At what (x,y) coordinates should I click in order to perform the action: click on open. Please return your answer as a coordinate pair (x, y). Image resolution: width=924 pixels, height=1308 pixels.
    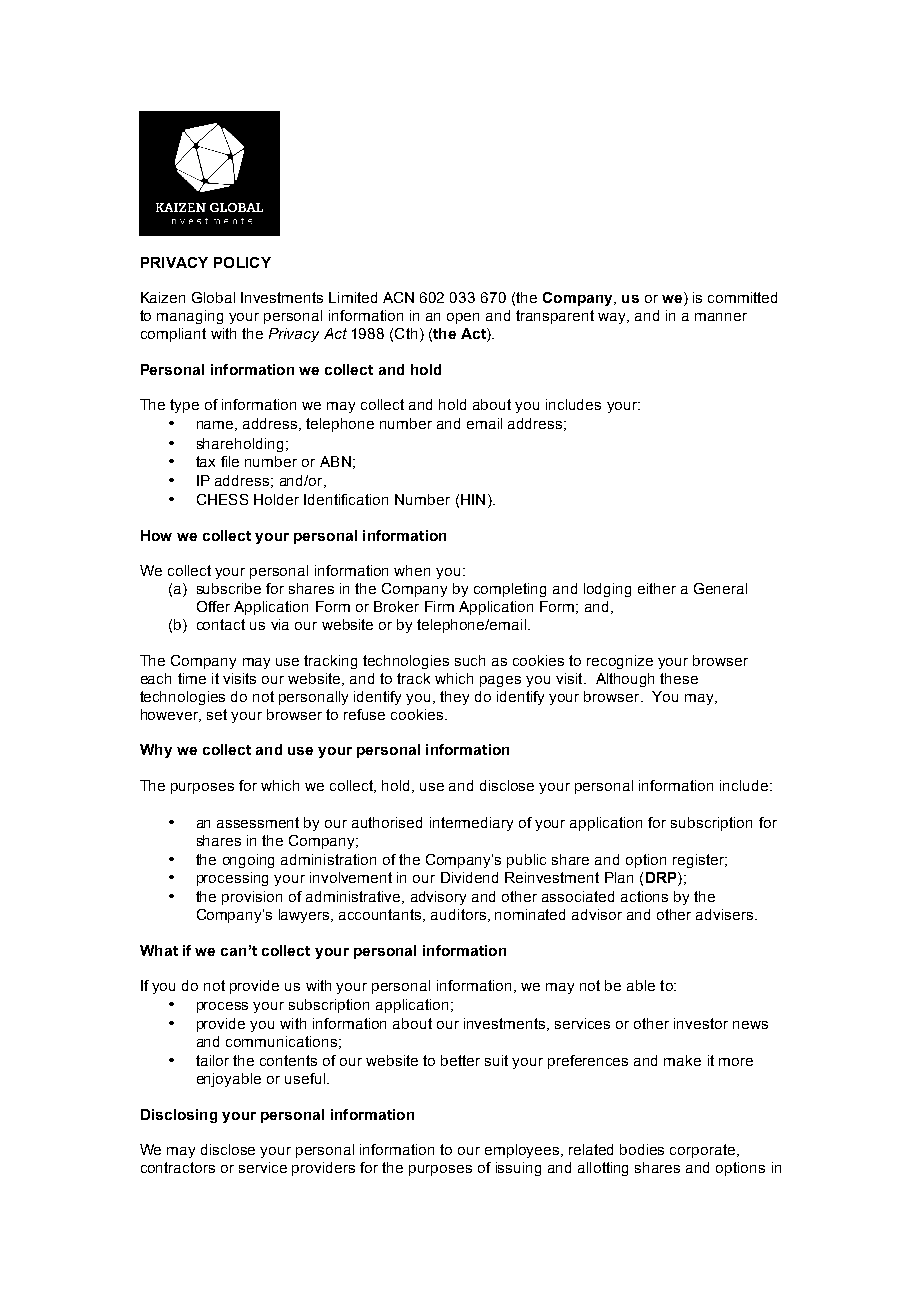
    Looking at the image, I should click on (463, 318).
